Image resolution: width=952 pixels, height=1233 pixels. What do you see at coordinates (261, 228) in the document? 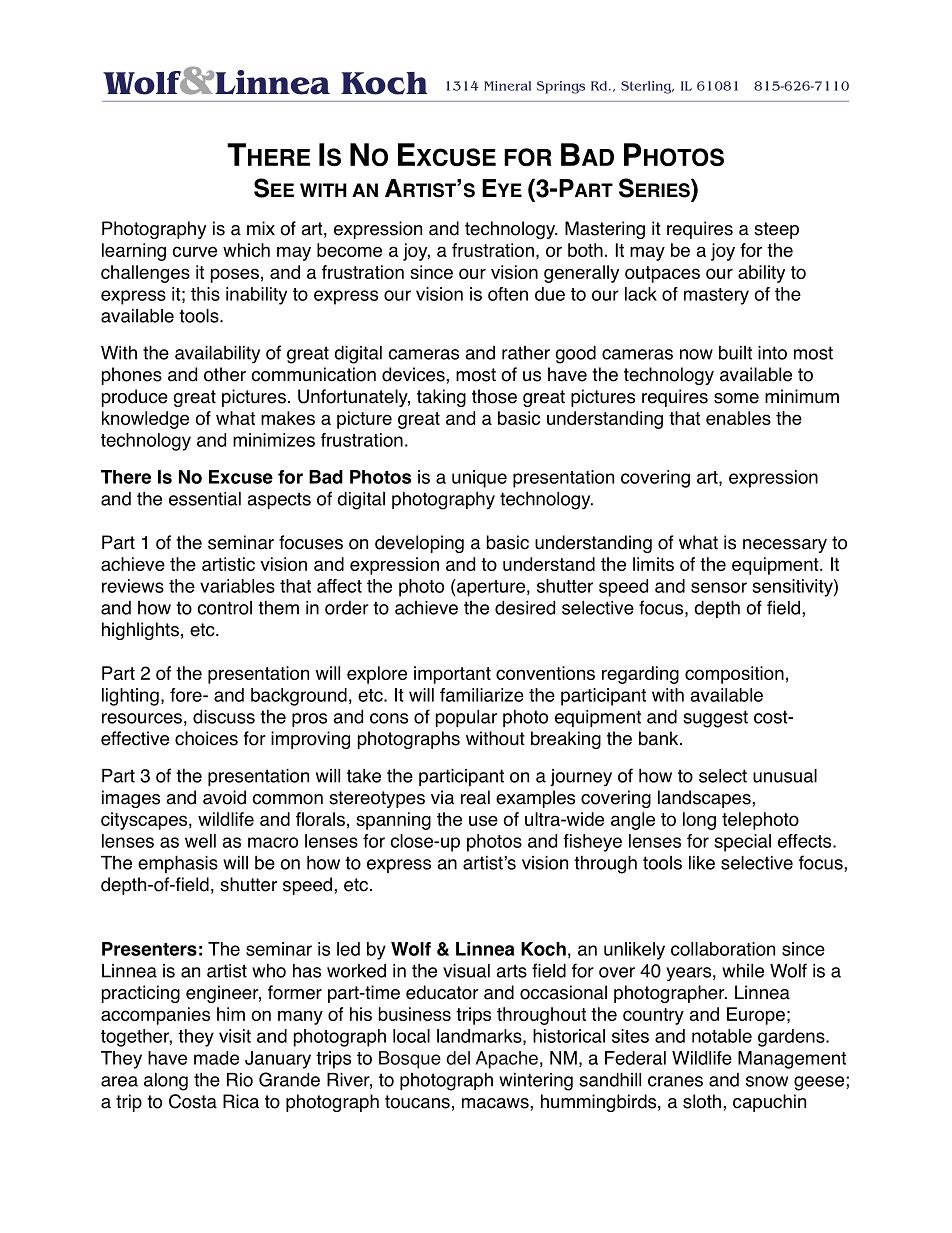
I see `mix` at bounding box center [261, 228].
